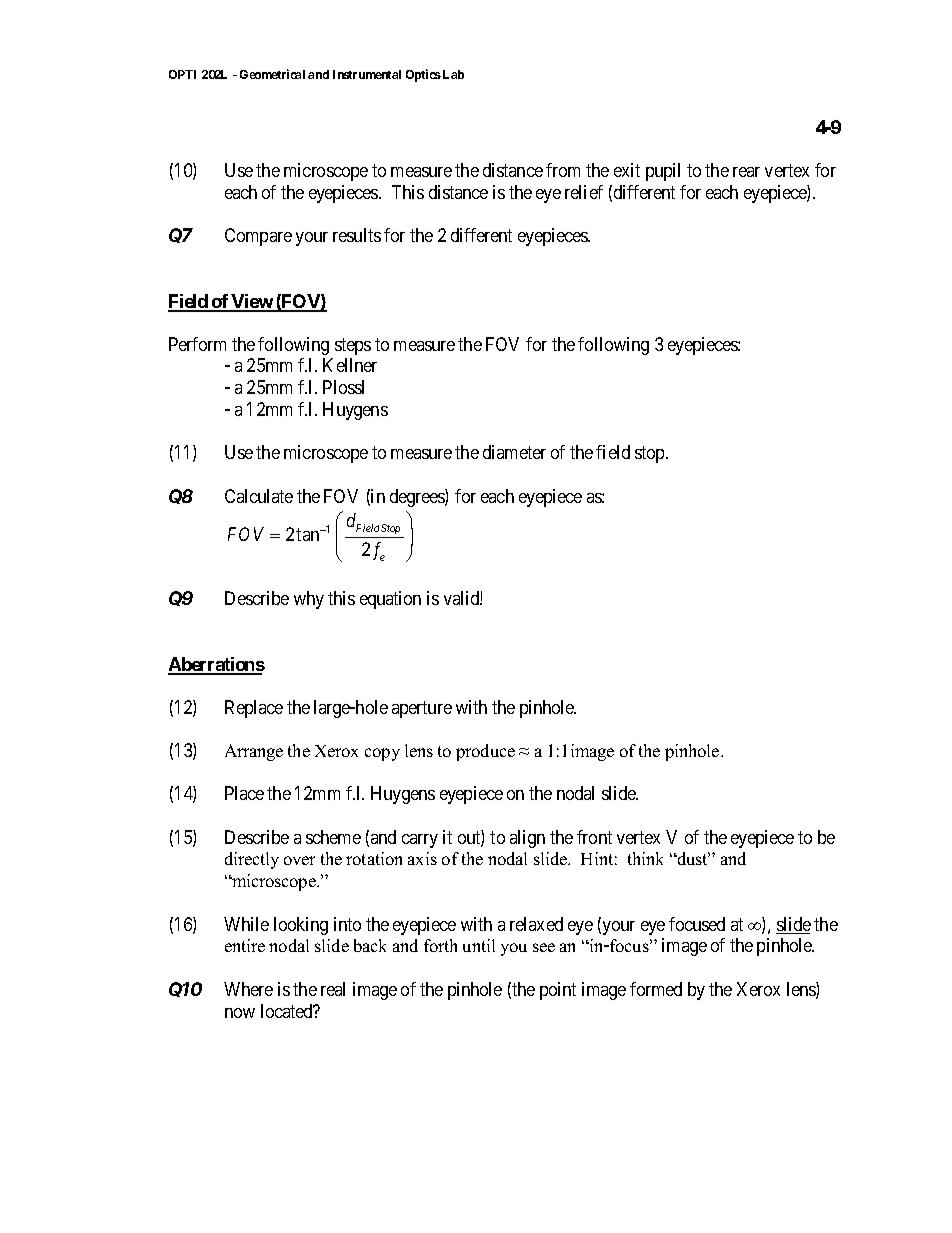  Describe the element at coordinates (479, 945) in the image. I see `until` at that location.
